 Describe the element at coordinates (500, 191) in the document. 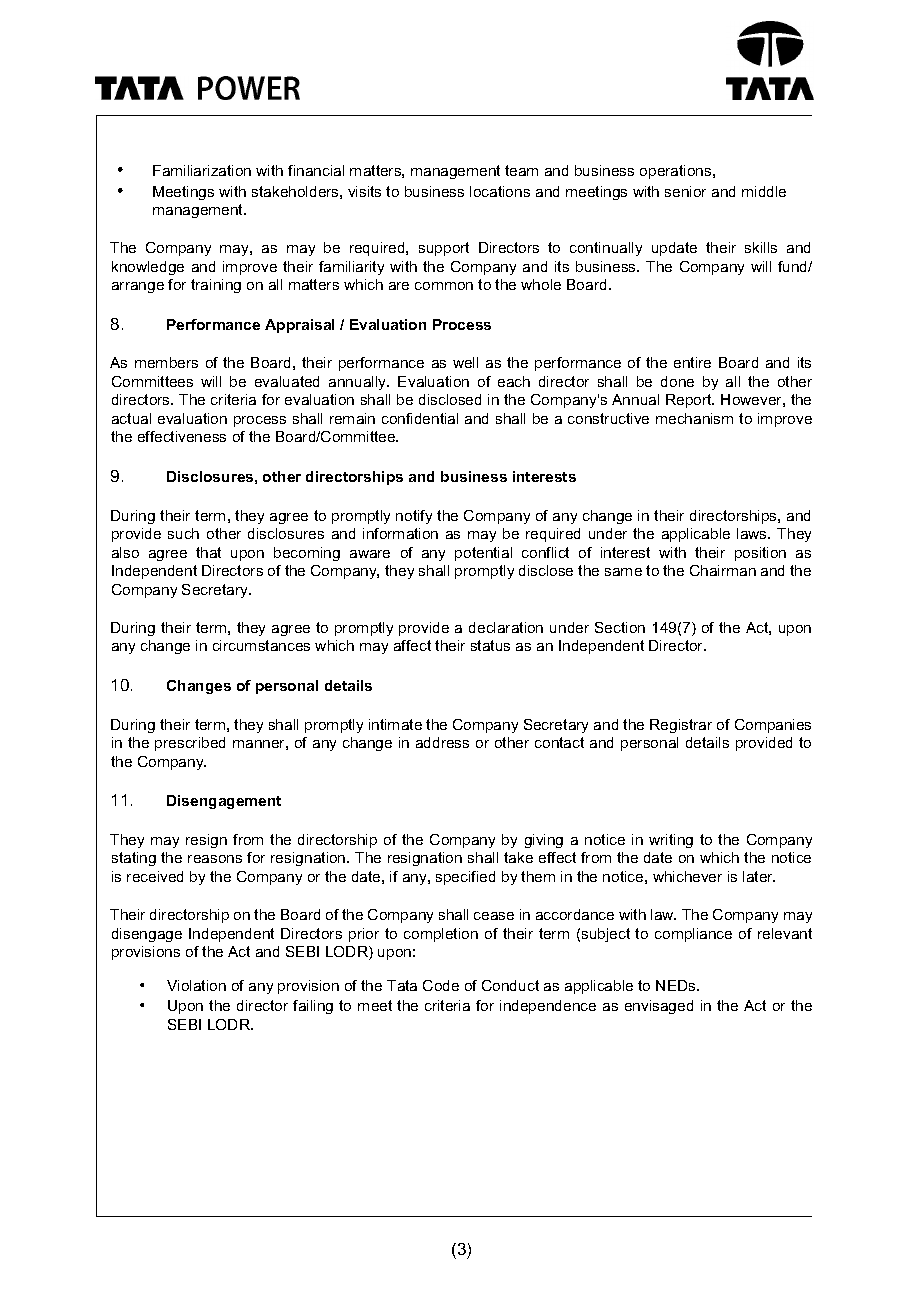

I see `locations` at that location.
